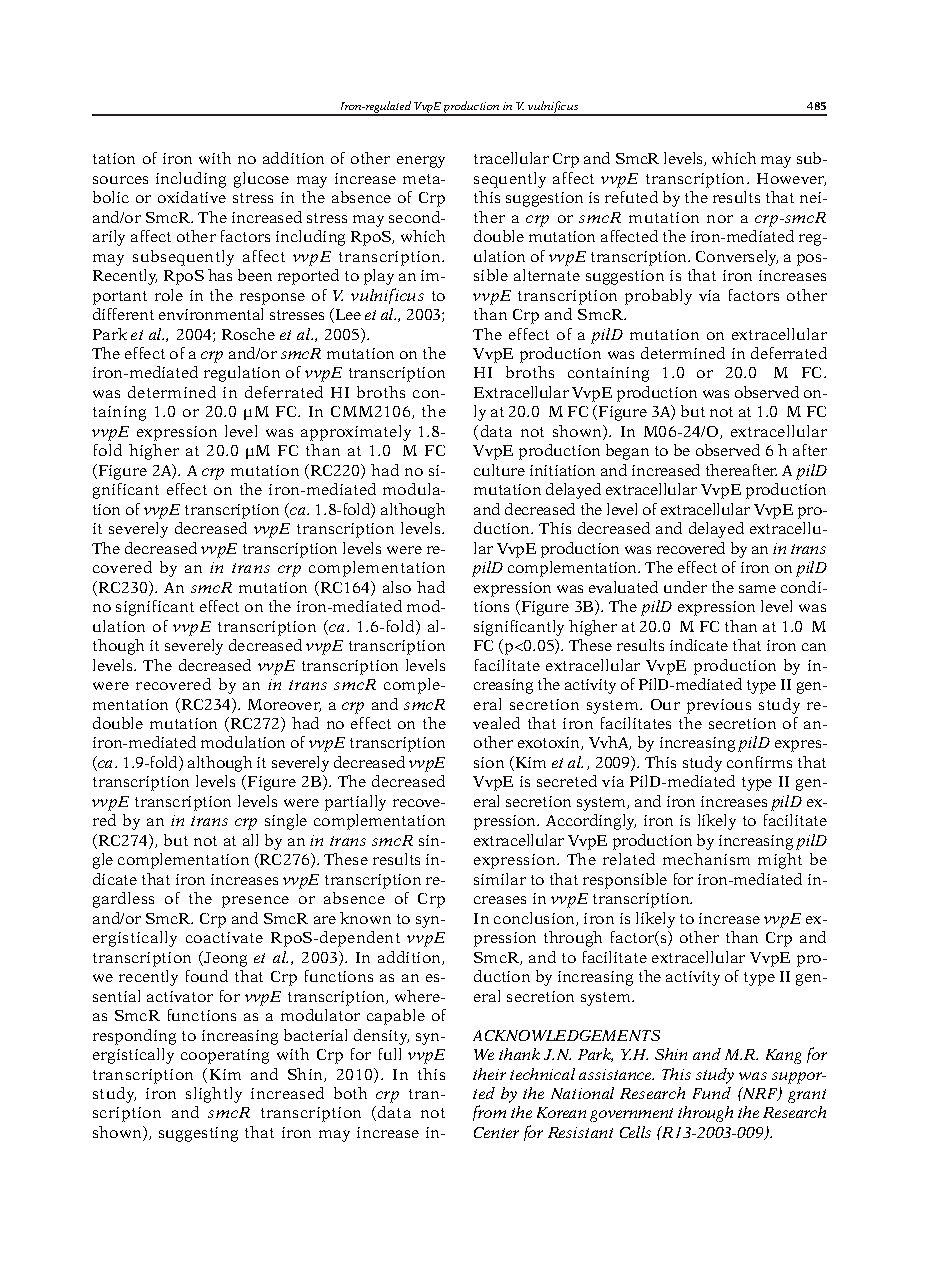  What do you see at coordinates (356, 433) in the screenshot?
I see `approximately` at bounding box center [356, 433].
